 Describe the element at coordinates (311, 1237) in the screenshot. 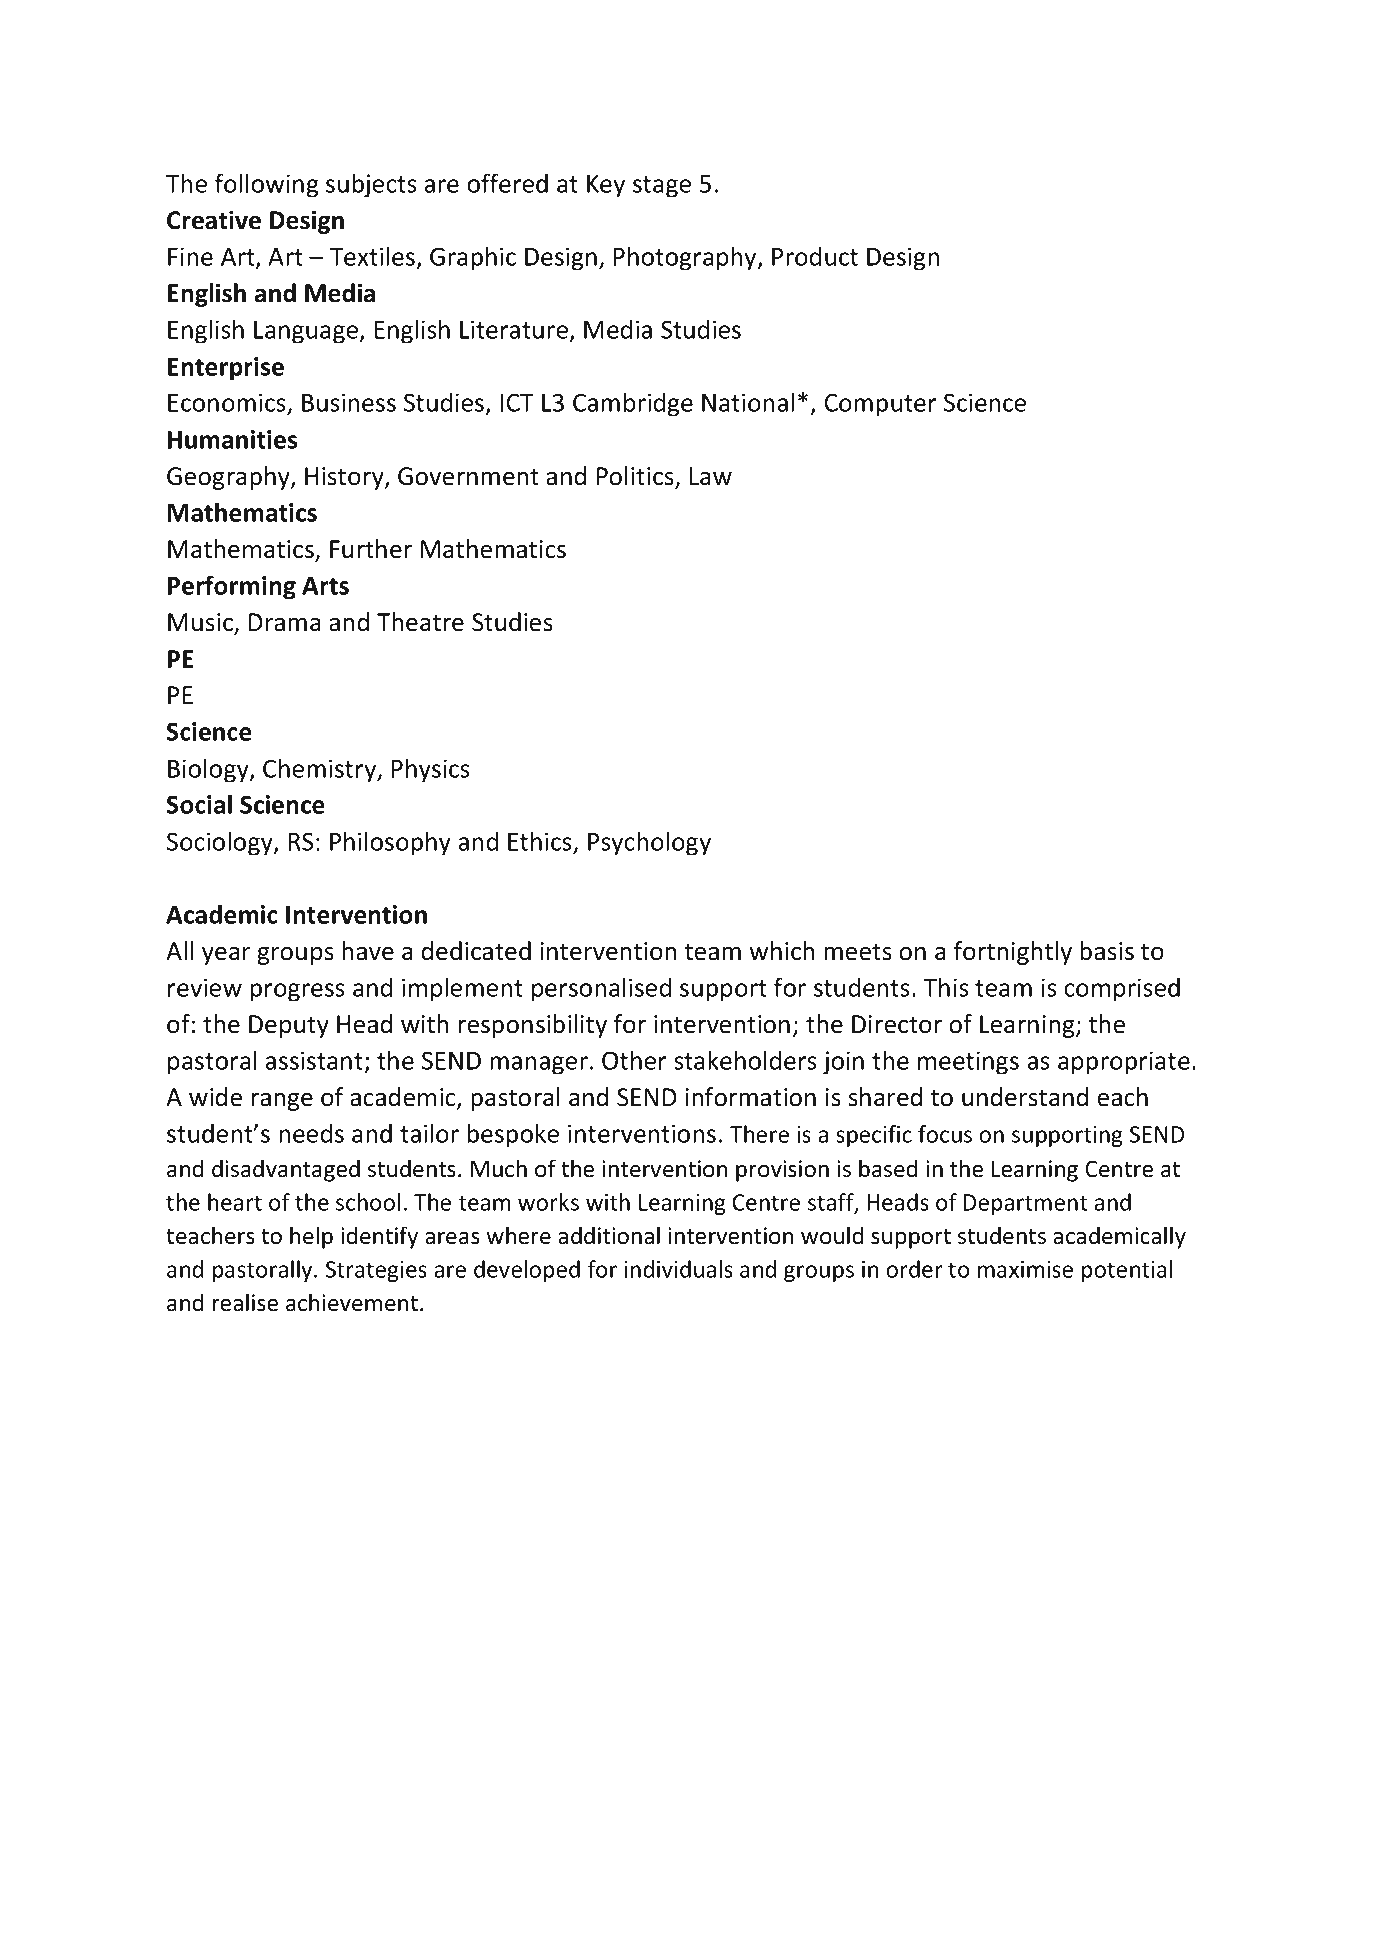

I see `help` at that location.
